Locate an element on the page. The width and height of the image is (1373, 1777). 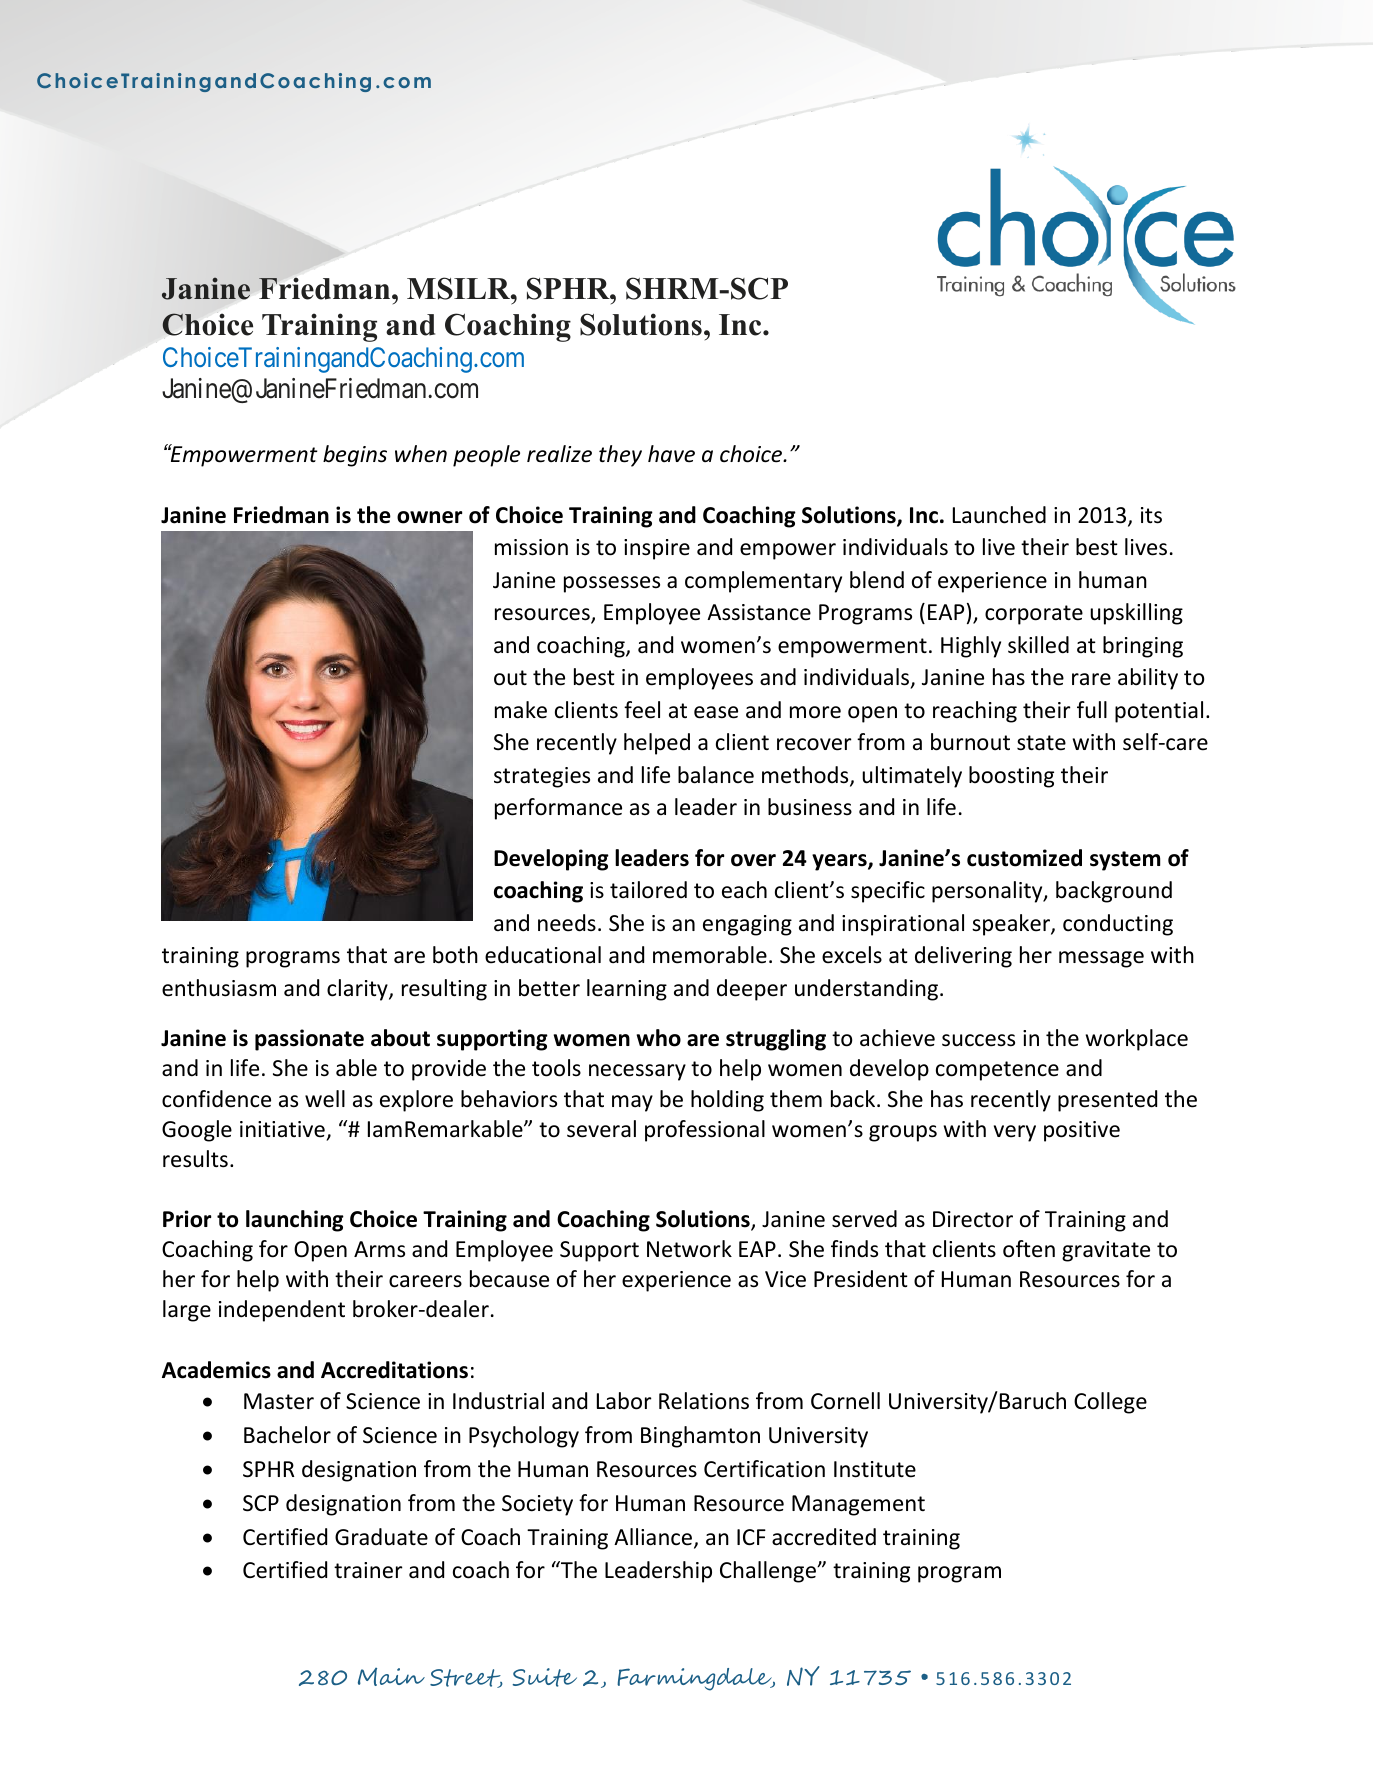
accredited is located at coordinates (824, 1537).
